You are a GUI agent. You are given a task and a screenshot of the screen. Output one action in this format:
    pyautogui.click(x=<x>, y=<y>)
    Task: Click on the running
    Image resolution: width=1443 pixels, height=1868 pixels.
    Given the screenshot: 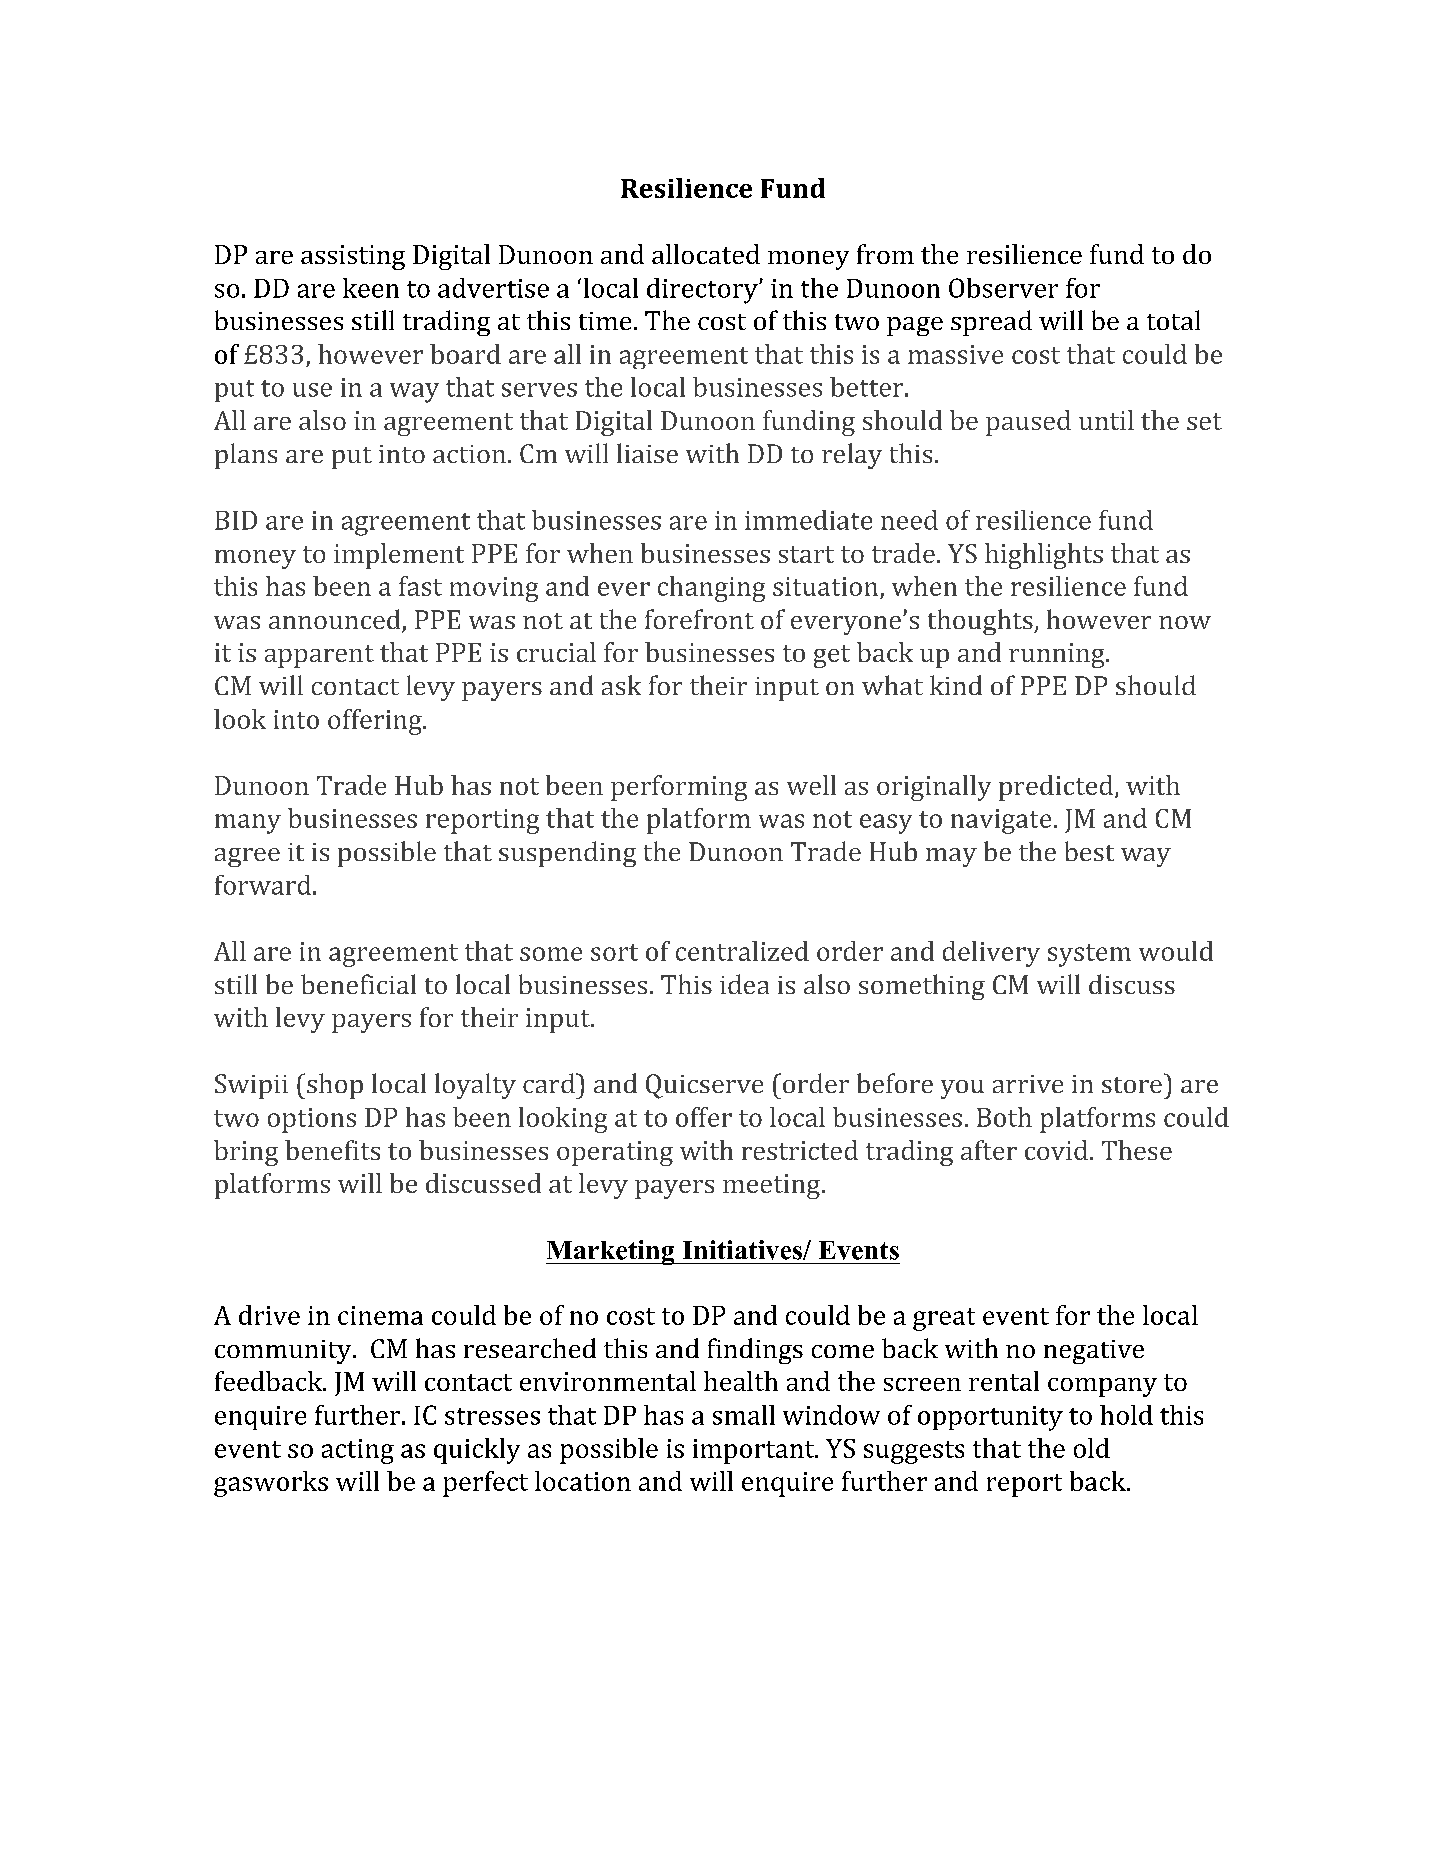 What is the action you would take?
    pyautogui.click(x=1058, y=655)
